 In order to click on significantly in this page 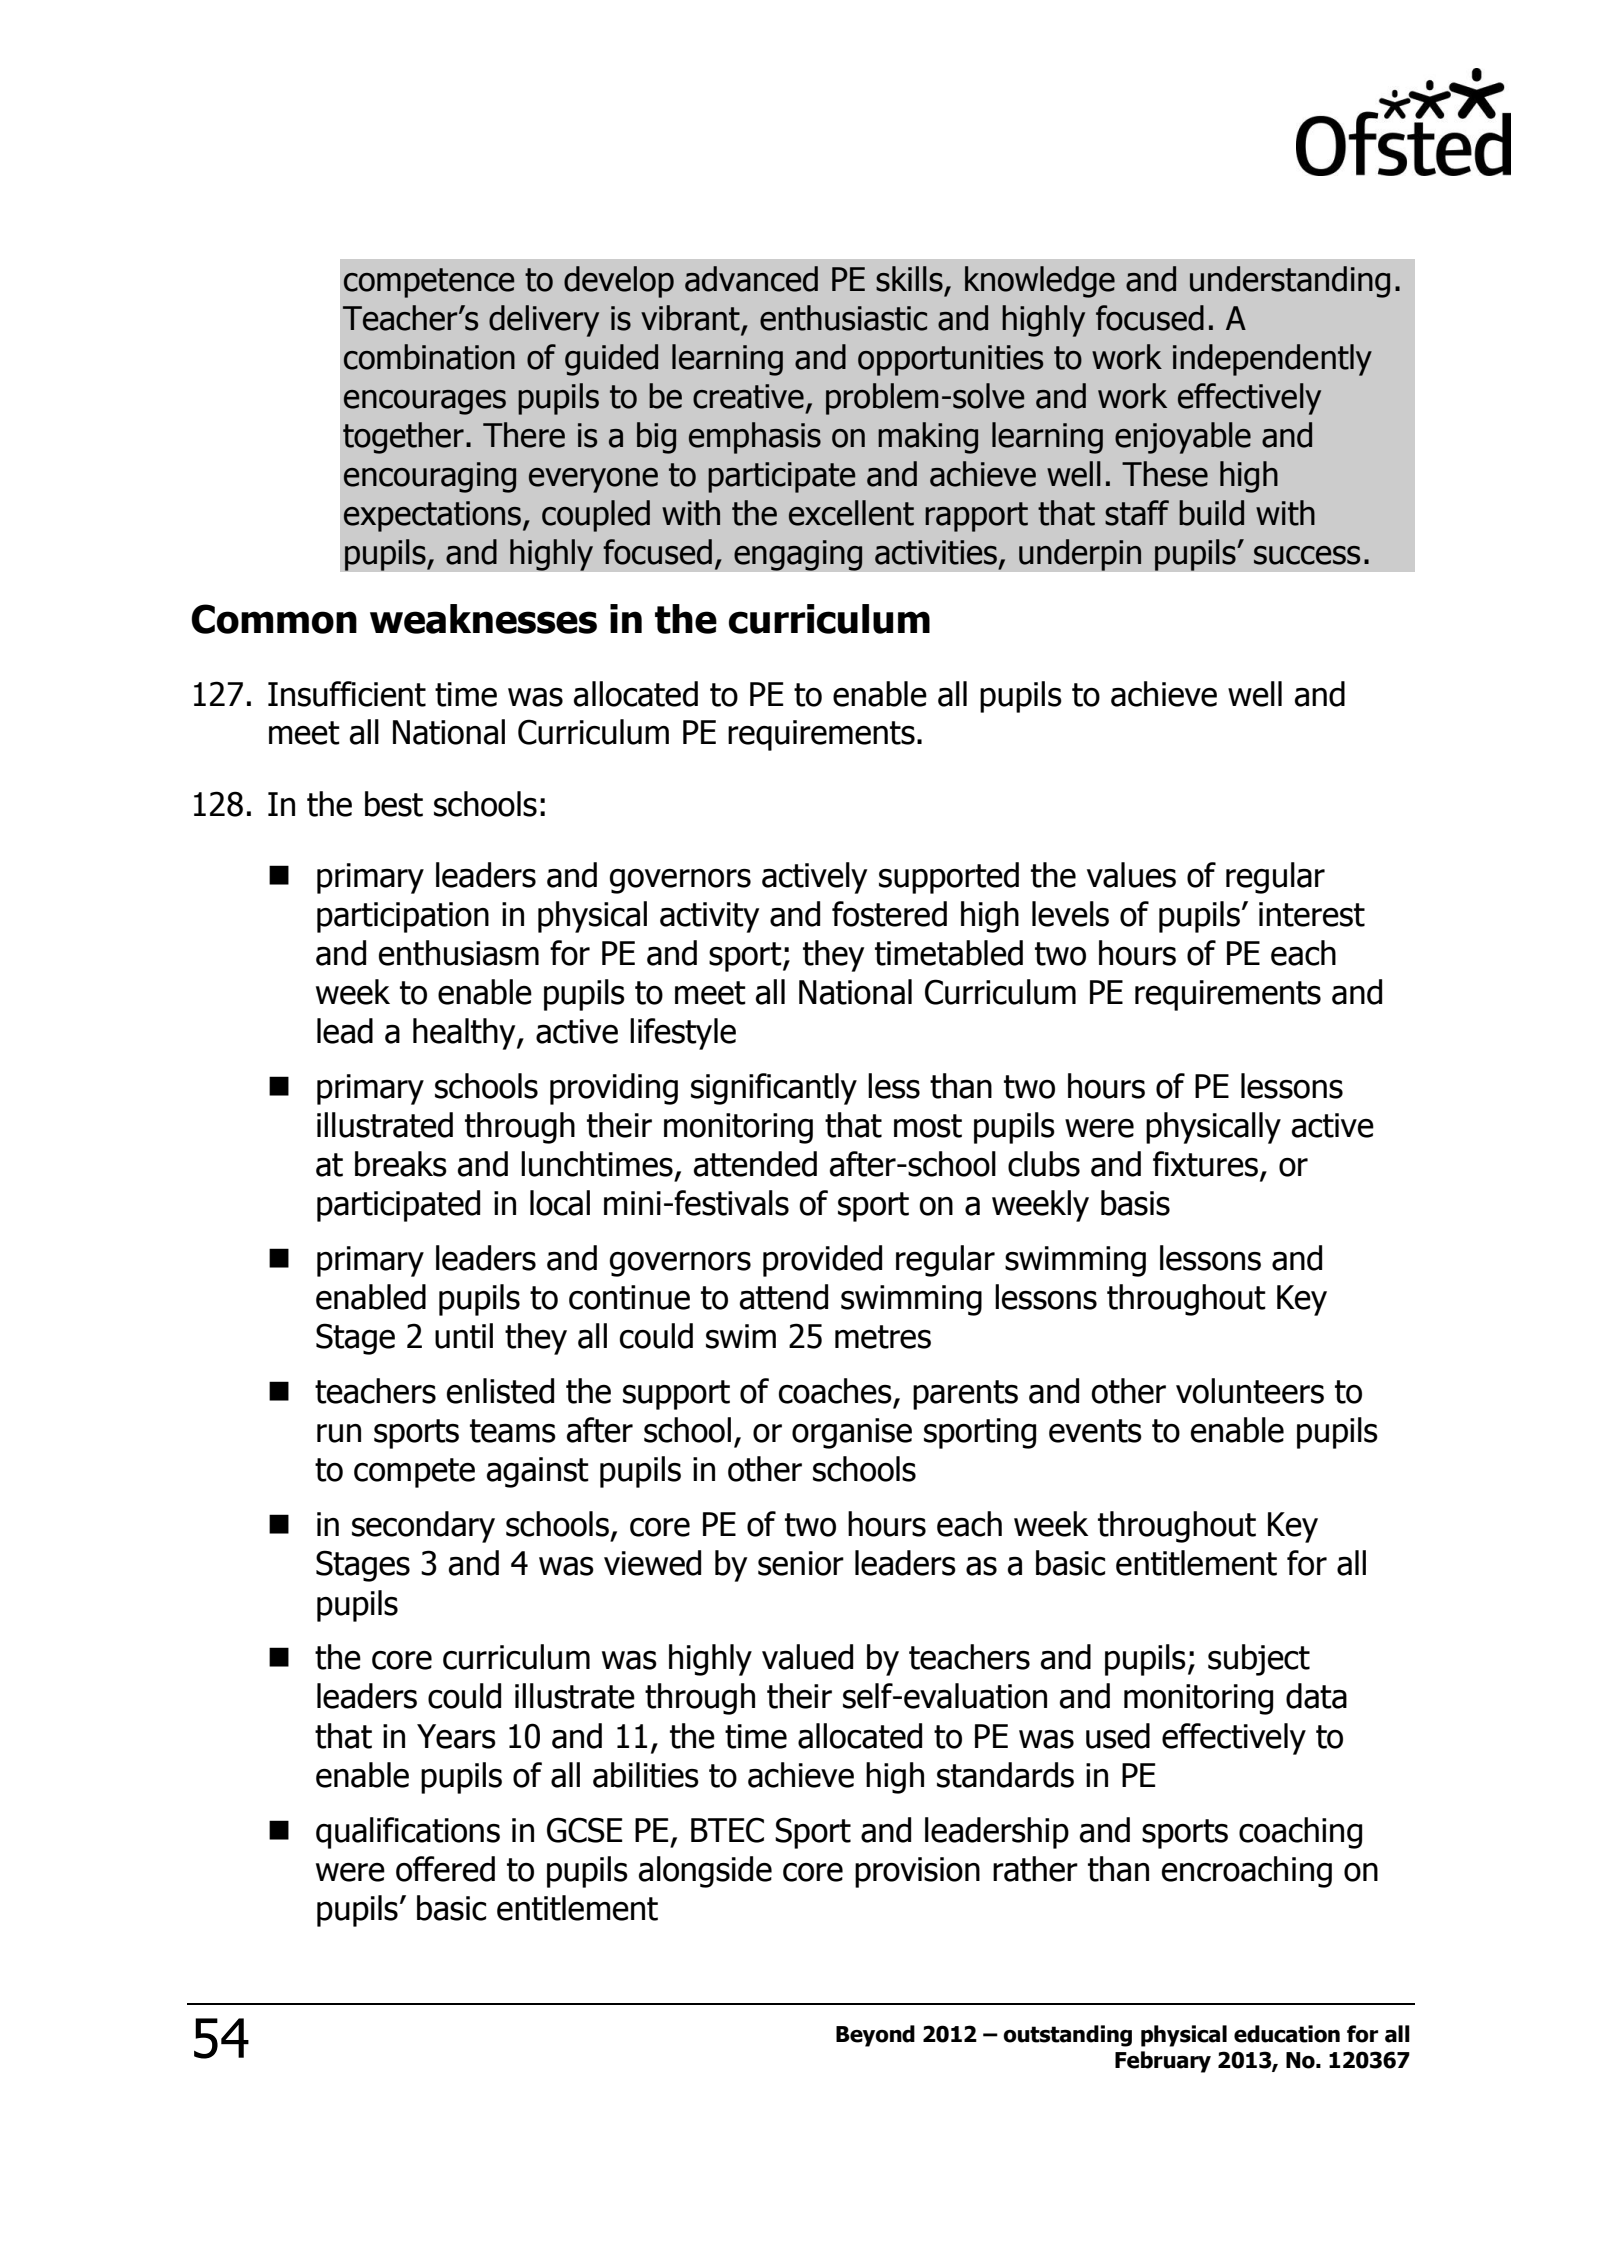, I will do `click(774, 1089)`.
